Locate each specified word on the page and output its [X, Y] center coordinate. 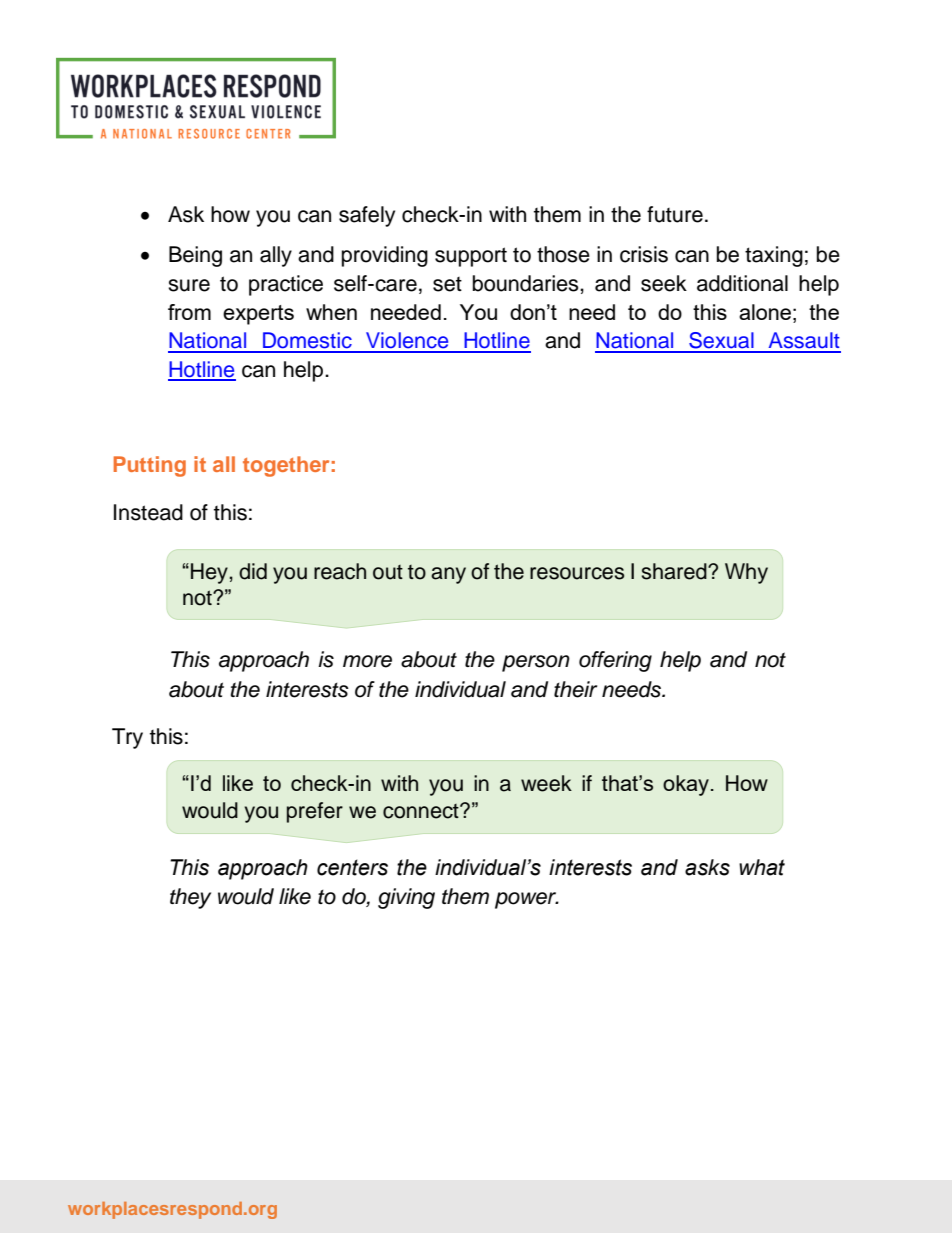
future [675, 214]
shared [675, 571]
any [448, 575]
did [253, 571]
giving [406, 898]
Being [195, 256]
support [471, 257]
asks [707, 867]
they [190, 898]
